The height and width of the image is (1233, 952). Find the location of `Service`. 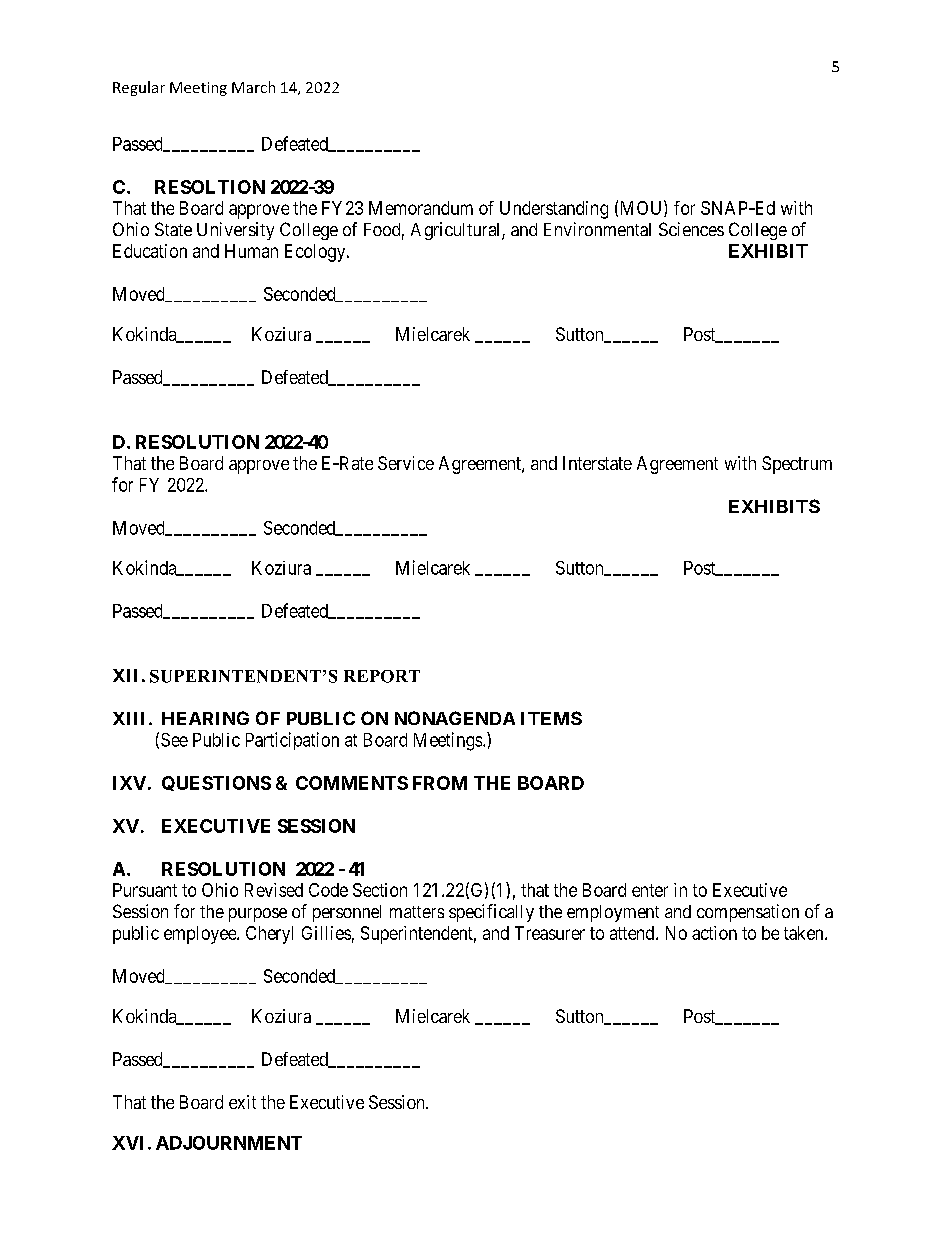

Service is located at coordinates (406, 463).
